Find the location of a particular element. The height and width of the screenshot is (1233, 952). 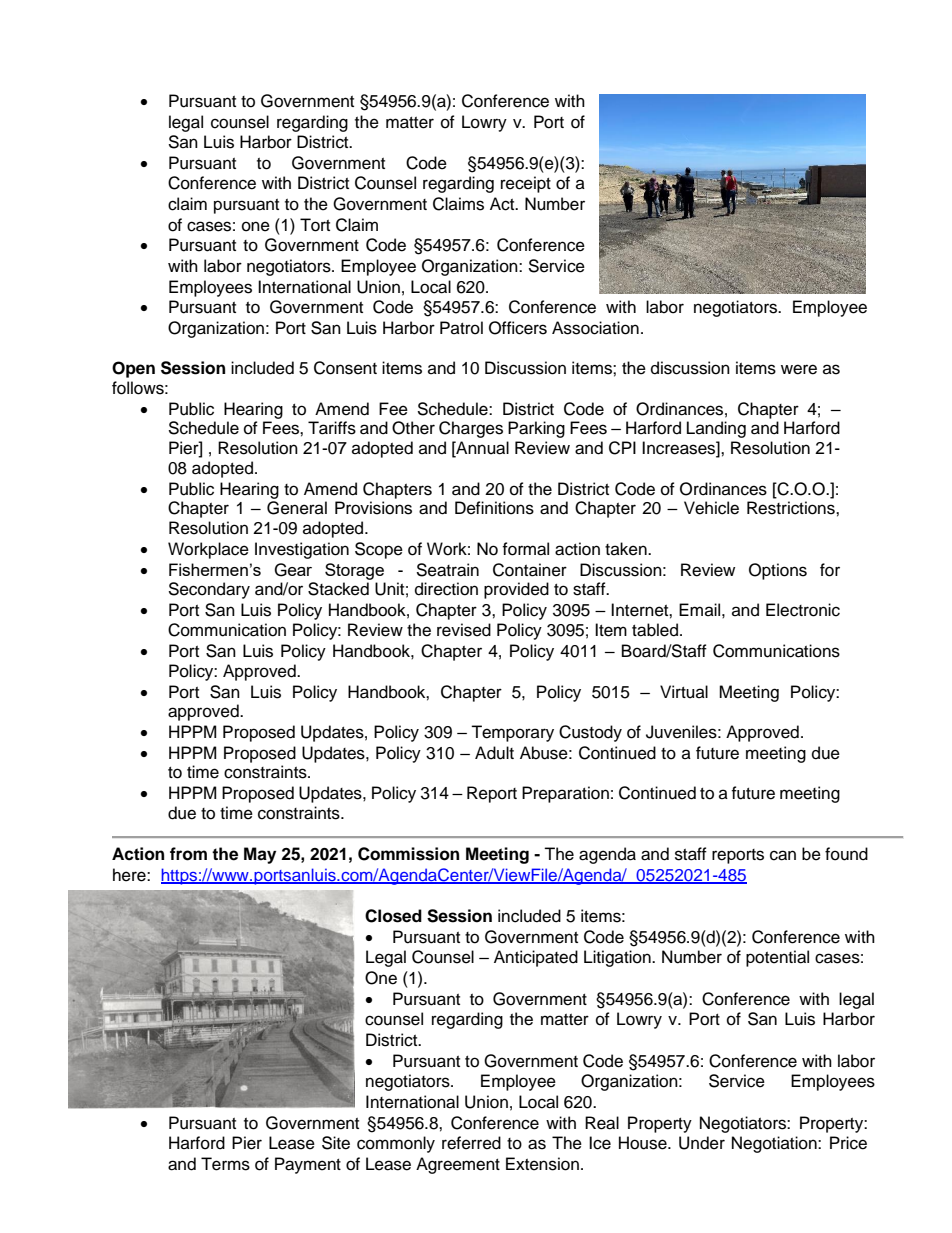

were is located at coordinates (799, 369).
